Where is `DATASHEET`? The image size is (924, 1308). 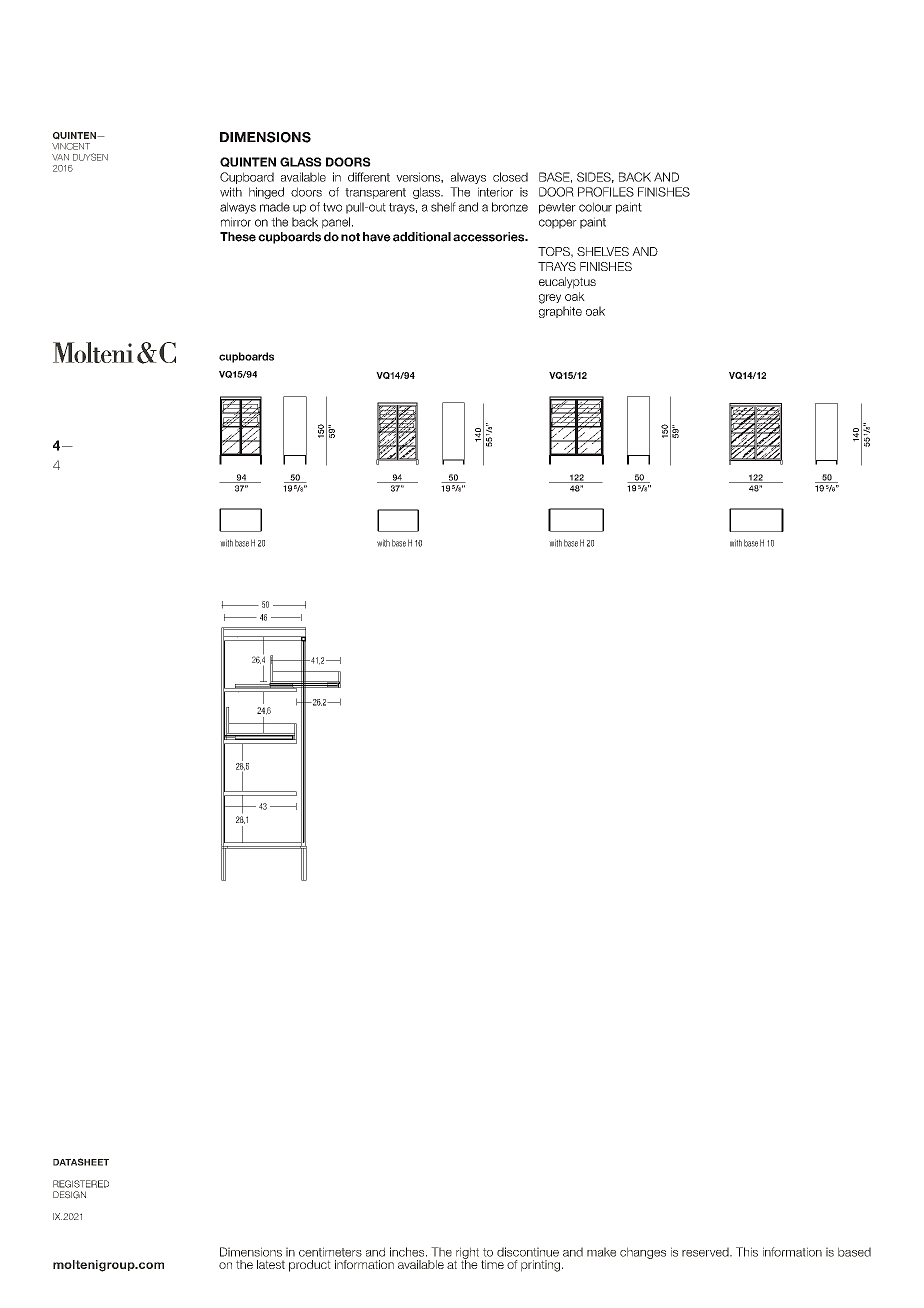
DATASHEET is located at coordinates (81, 1162).
